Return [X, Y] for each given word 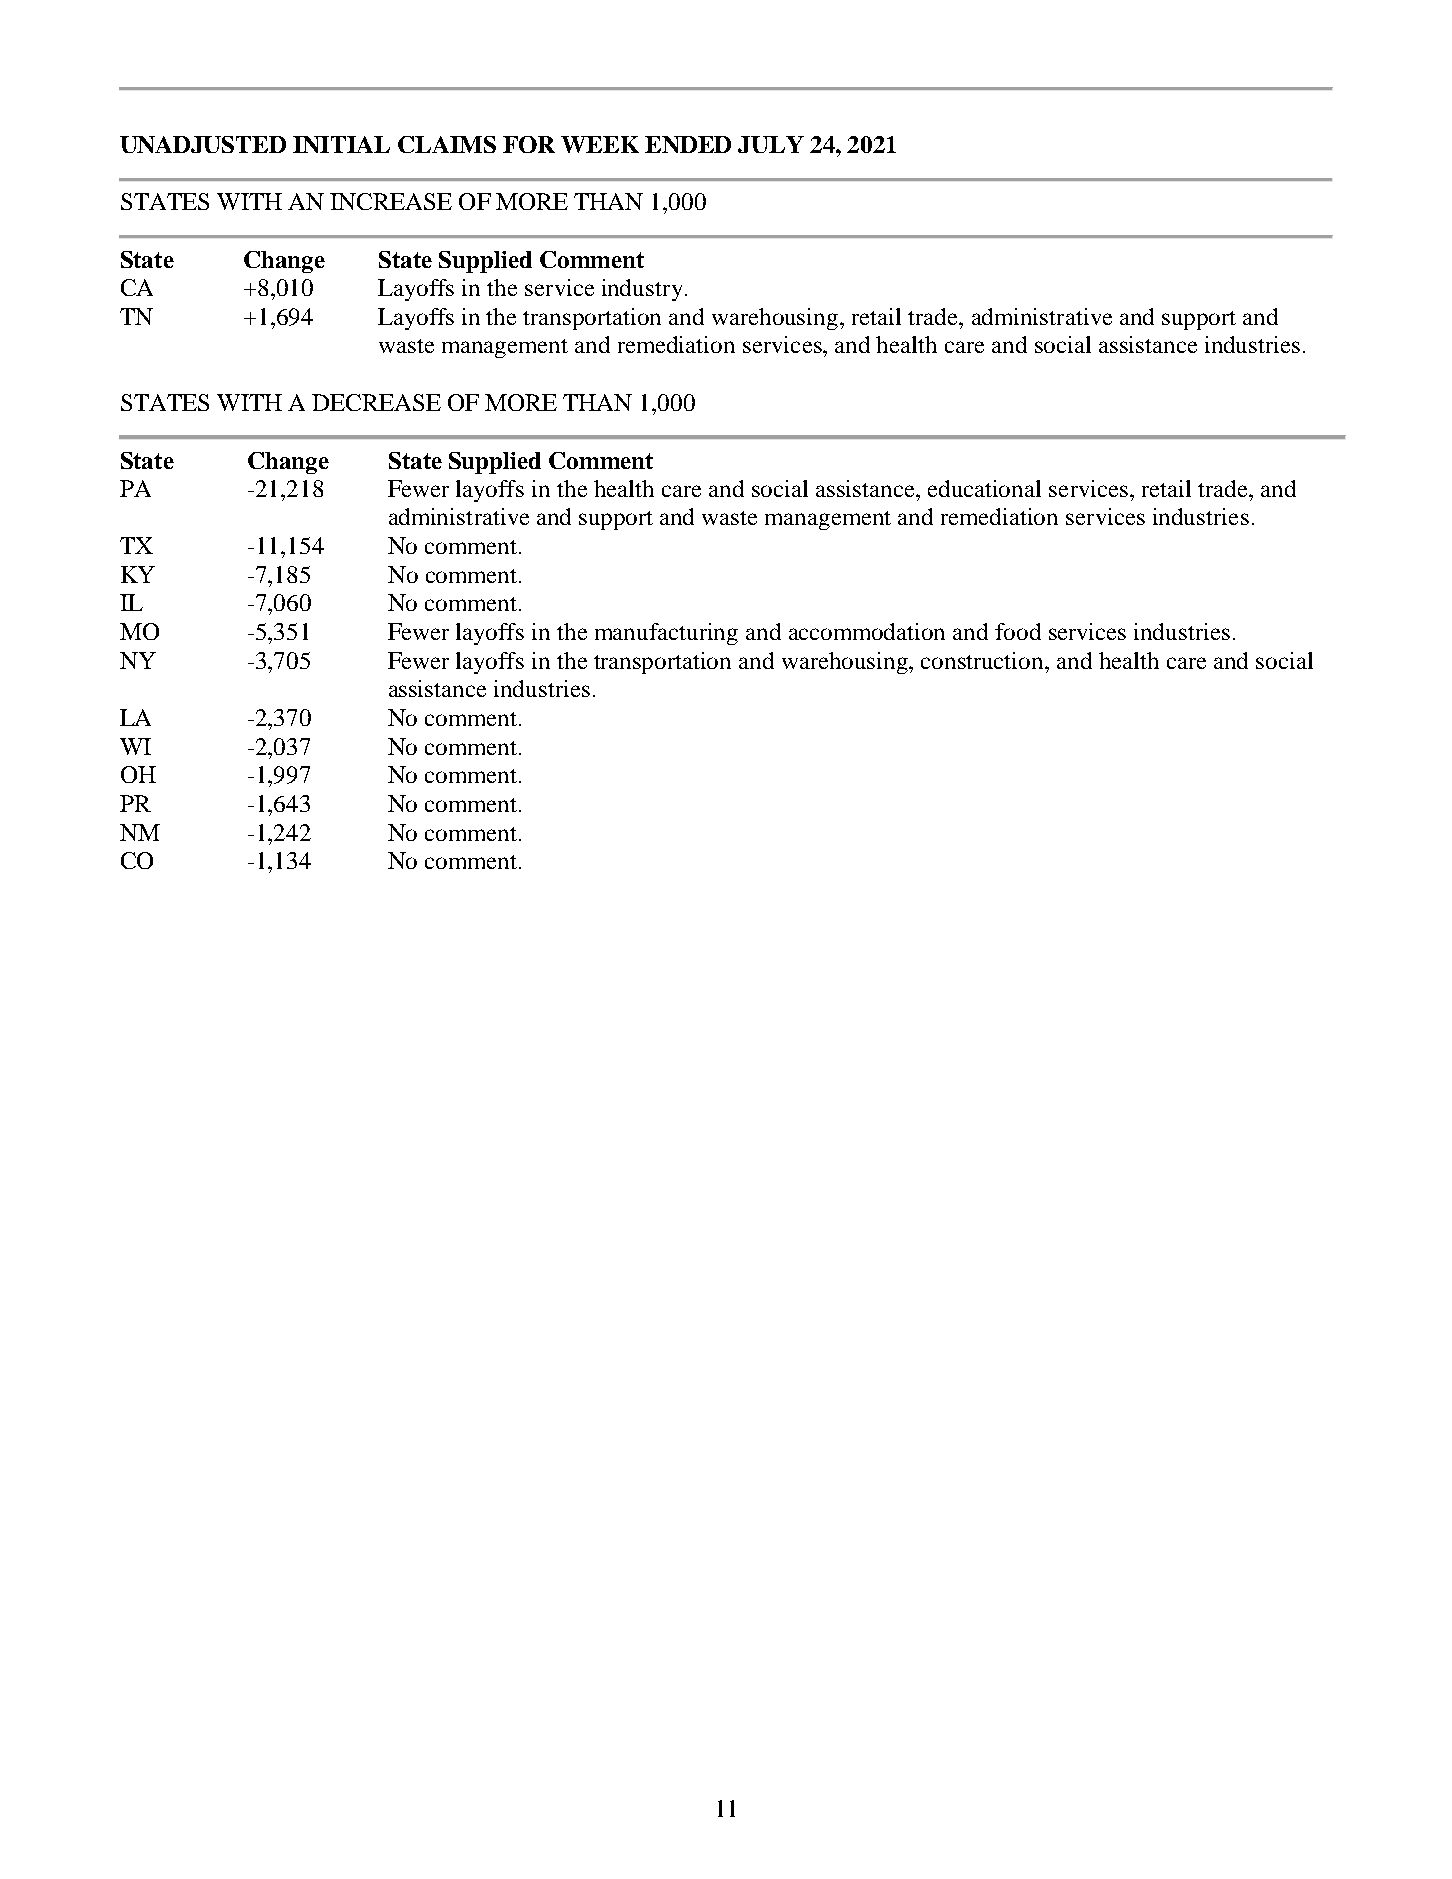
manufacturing [666, 634]
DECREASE [376, 402]
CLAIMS [447, 144]
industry [642, 290]
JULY [771, 144]
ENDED [688, 144]
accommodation [867, 631]
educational [984, 488]
